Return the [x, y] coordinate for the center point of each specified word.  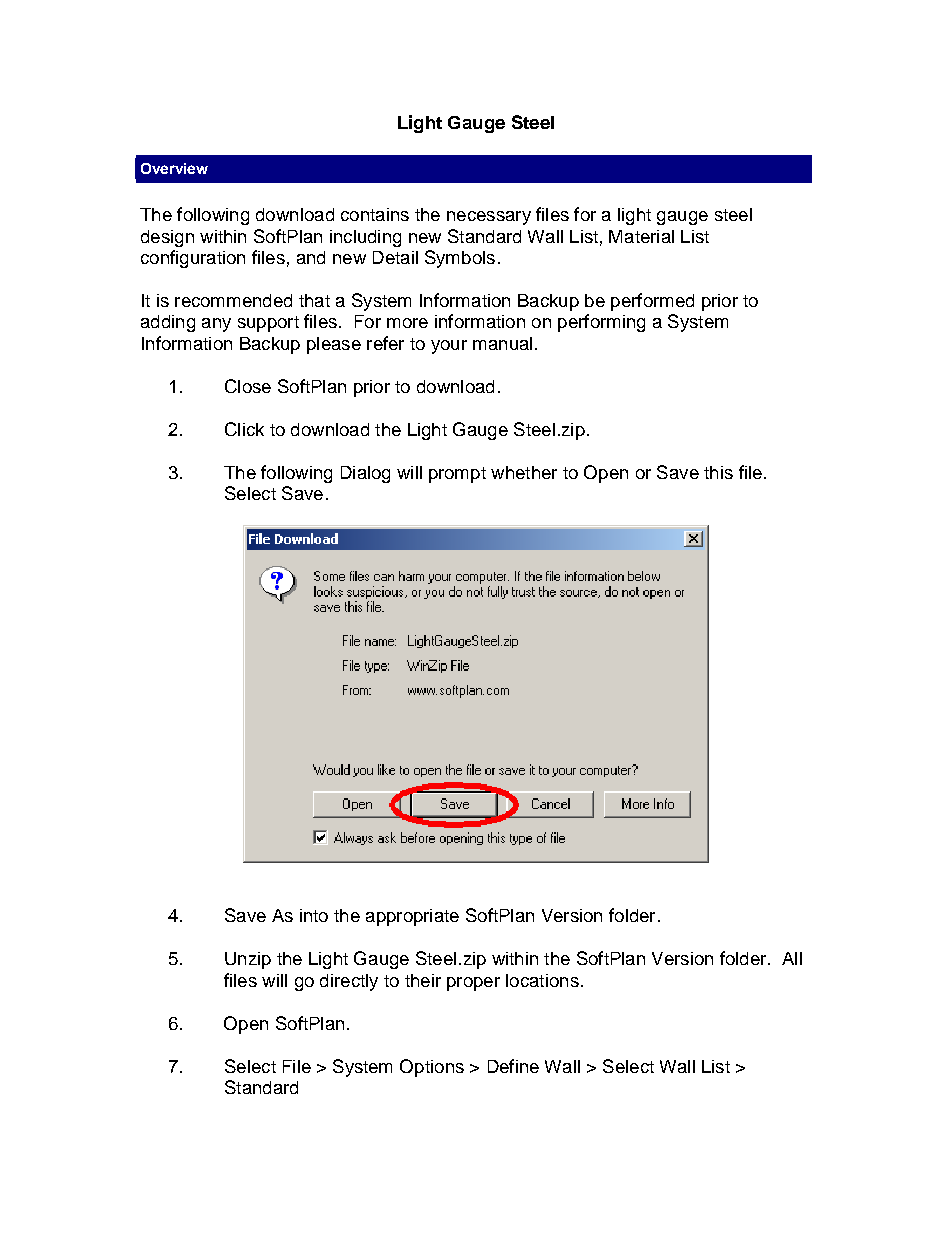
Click [244, 429]
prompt [457, 475]
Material [641, 236]
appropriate [412, 917]
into [314, 915]
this [718, 472]
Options [432, 1068]
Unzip [248, 960]
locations [542, 980]
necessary [489, 218]
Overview [174, 168]
